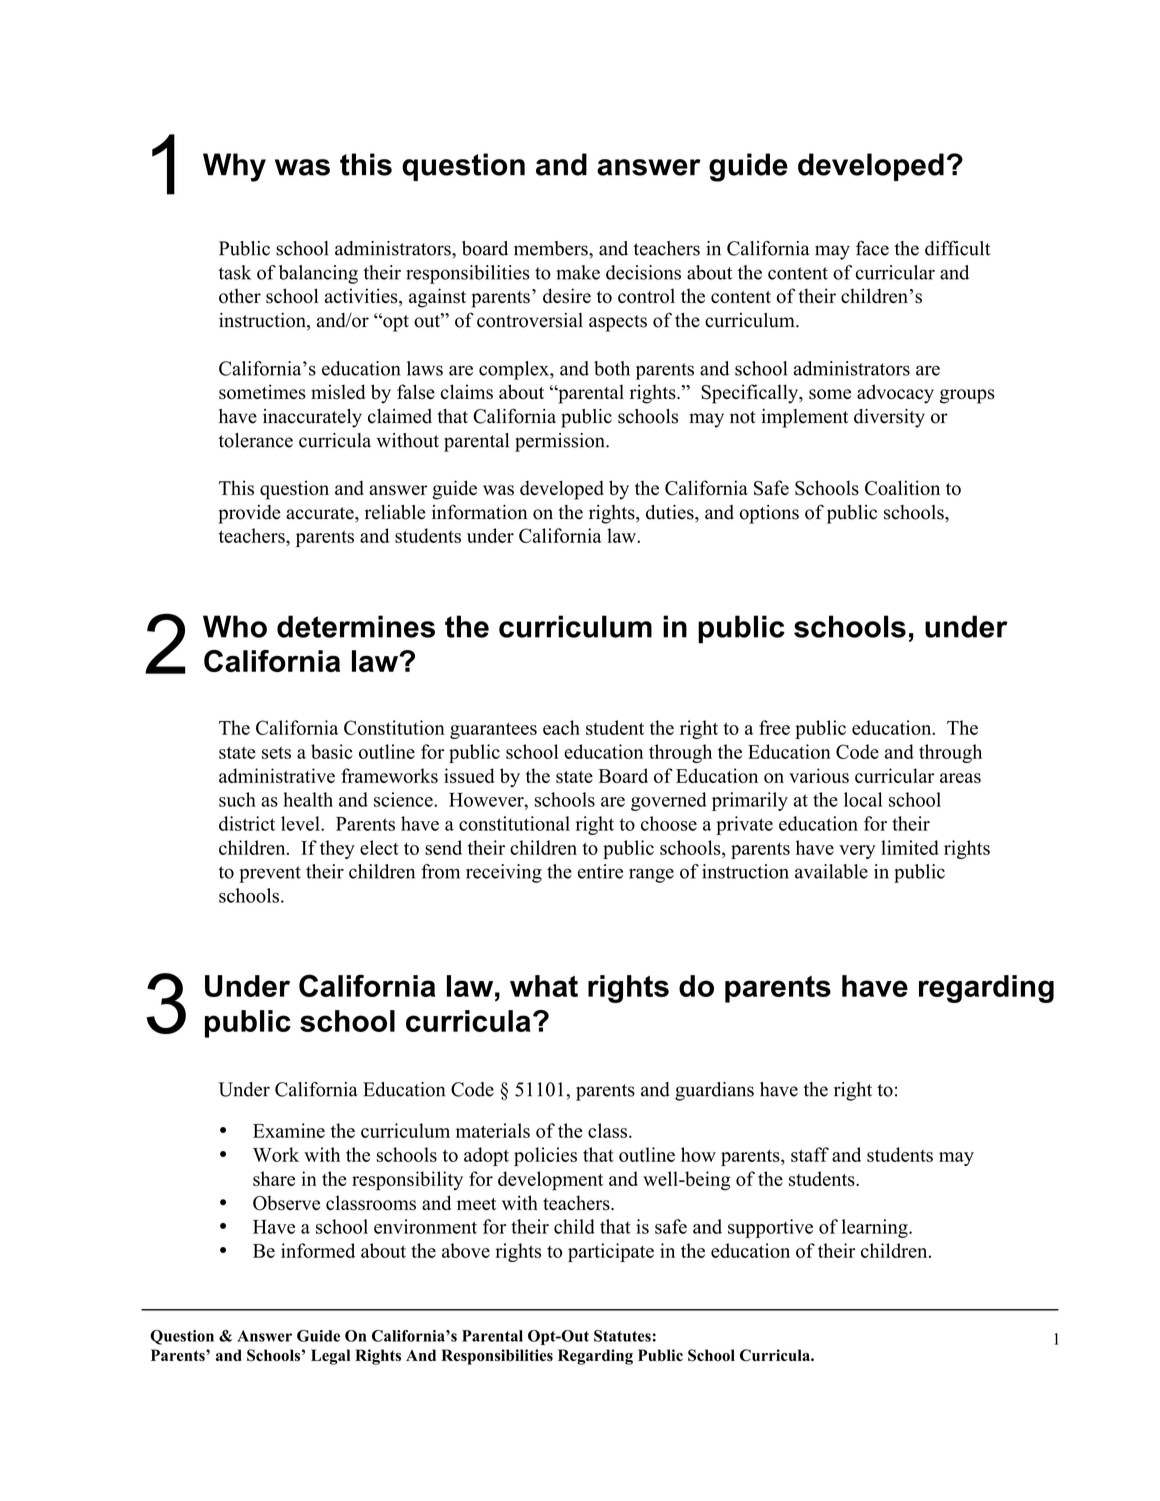 The image size is (1160, 1501). I want to click on members, so click(552, 248).
